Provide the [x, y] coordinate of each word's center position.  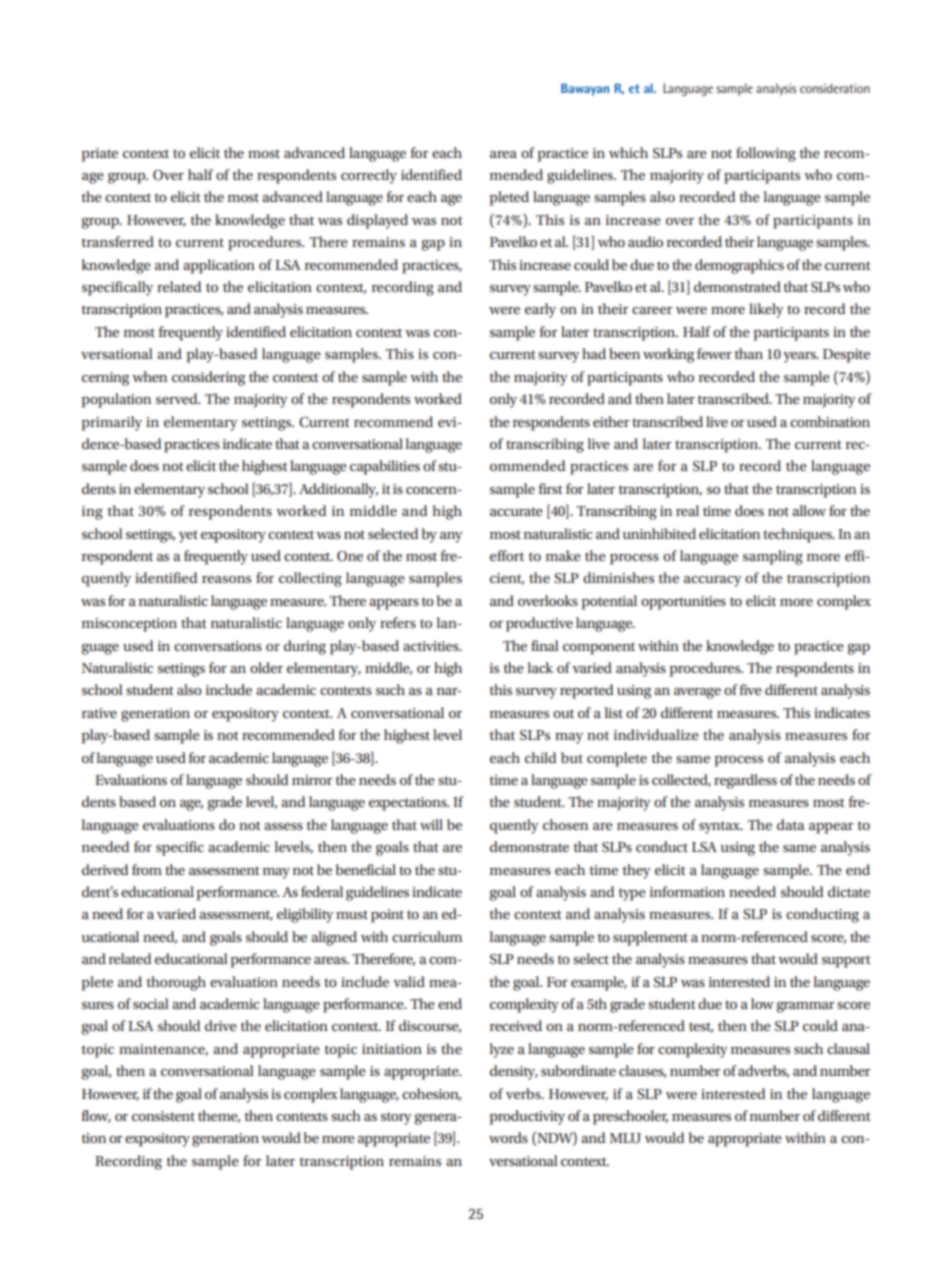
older [266, 667]
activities [432, 646]
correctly [369, 176]
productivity [527, 1117]
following [766, 154]
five [751, 689]
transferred [117, 241]
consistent [163, 1116]
